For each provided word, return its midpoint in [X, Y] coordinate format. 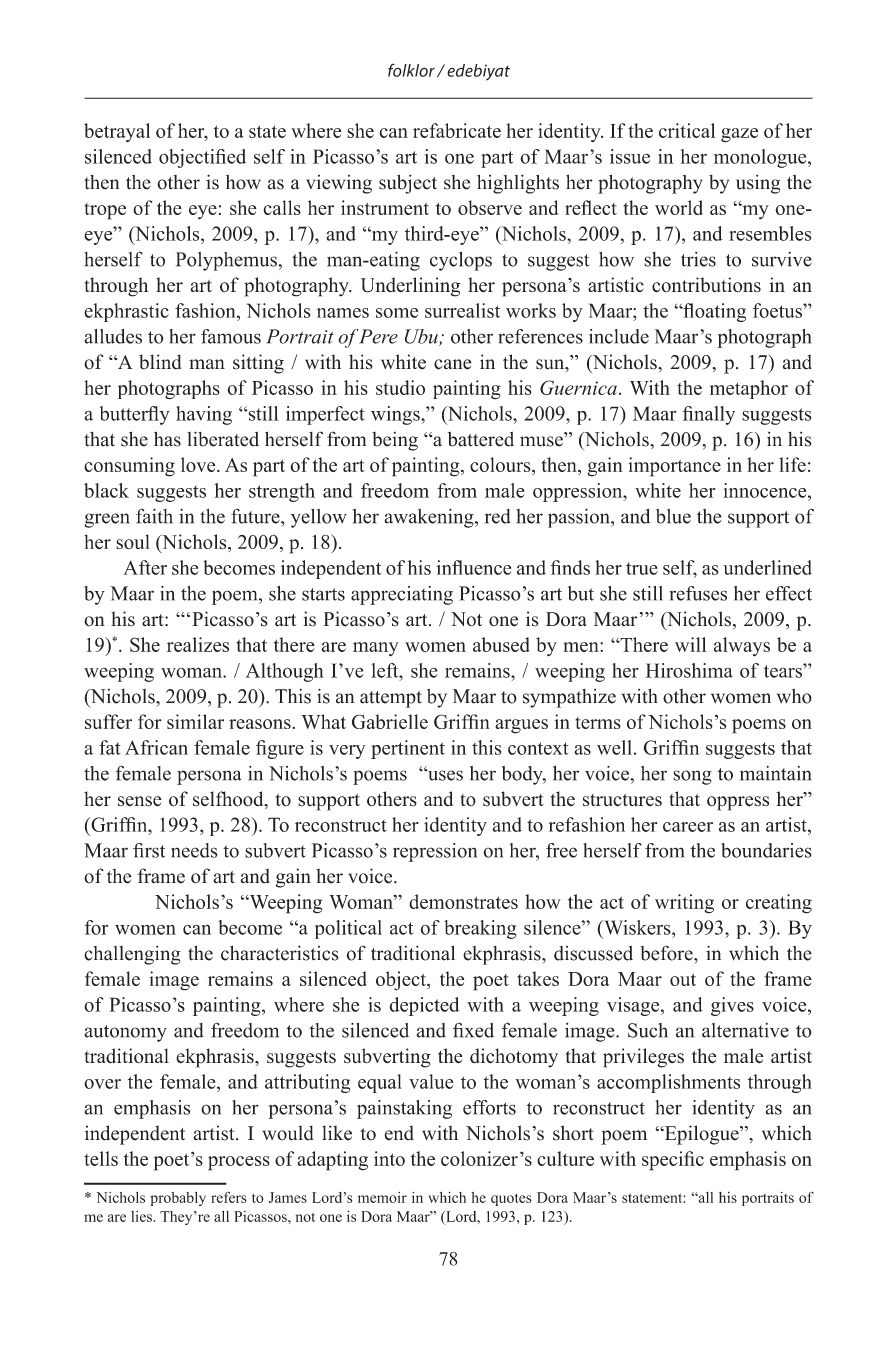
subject [408, 184]
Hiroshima [689, 670]
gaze [739, 135]
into [389, 1158]
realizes [198, 644]
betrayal [117, 132]
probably [178, 1199]
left [386, 670]
